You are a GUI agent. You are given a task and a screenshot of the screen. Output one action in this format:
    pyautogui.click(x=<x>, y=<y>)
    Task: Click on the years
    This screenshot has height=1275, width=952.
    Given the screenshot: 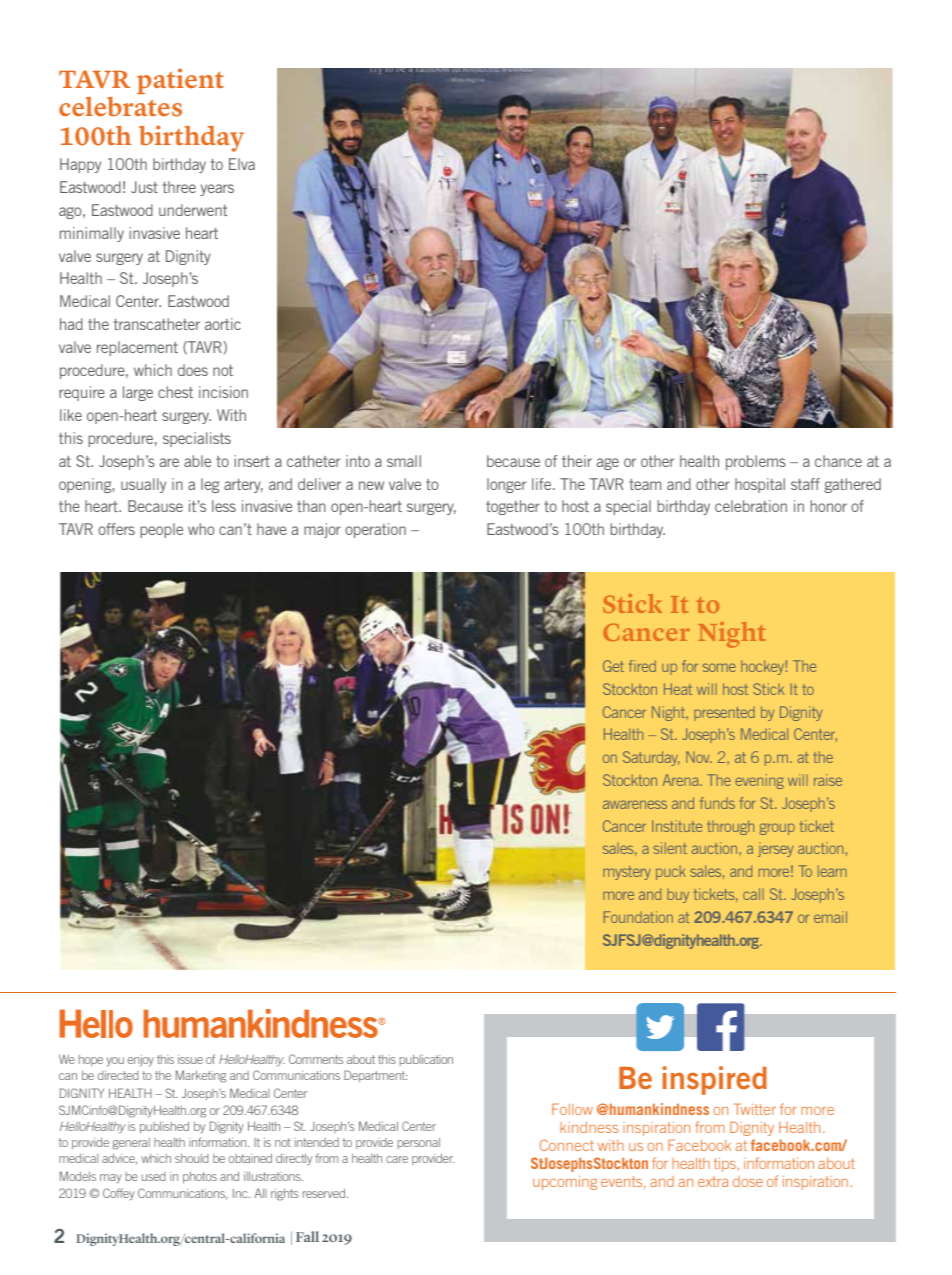 What is the action you would take?
    pyautogui.click(x=217, y=190)
